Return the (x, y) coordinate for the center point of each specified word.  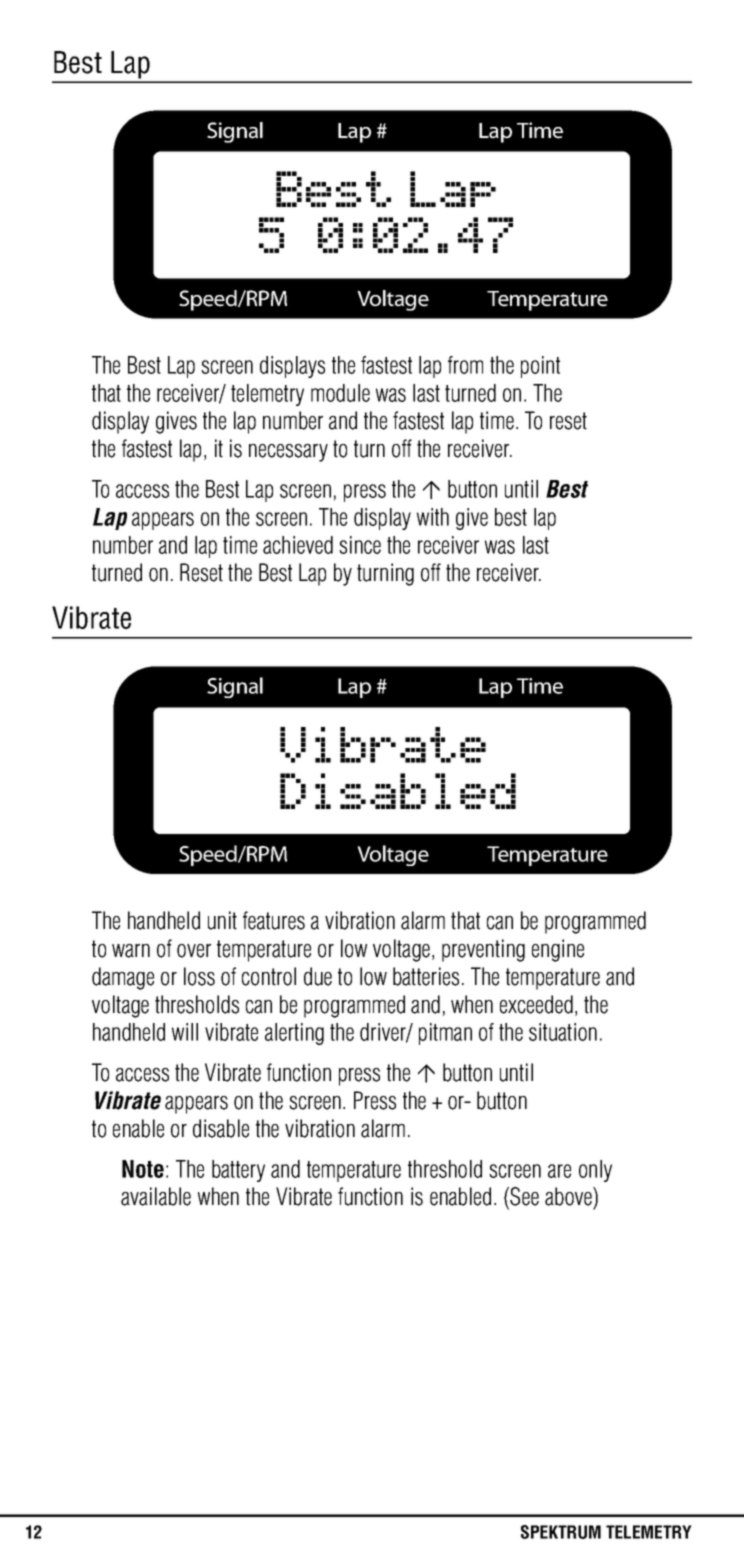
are (559, 1171)
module (340, 393)
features (274, 920)
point (540, 367)
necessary (288, 453)
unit (222, 920)
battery (238, 1171)
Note (143, 1169)
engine (558, 950)
